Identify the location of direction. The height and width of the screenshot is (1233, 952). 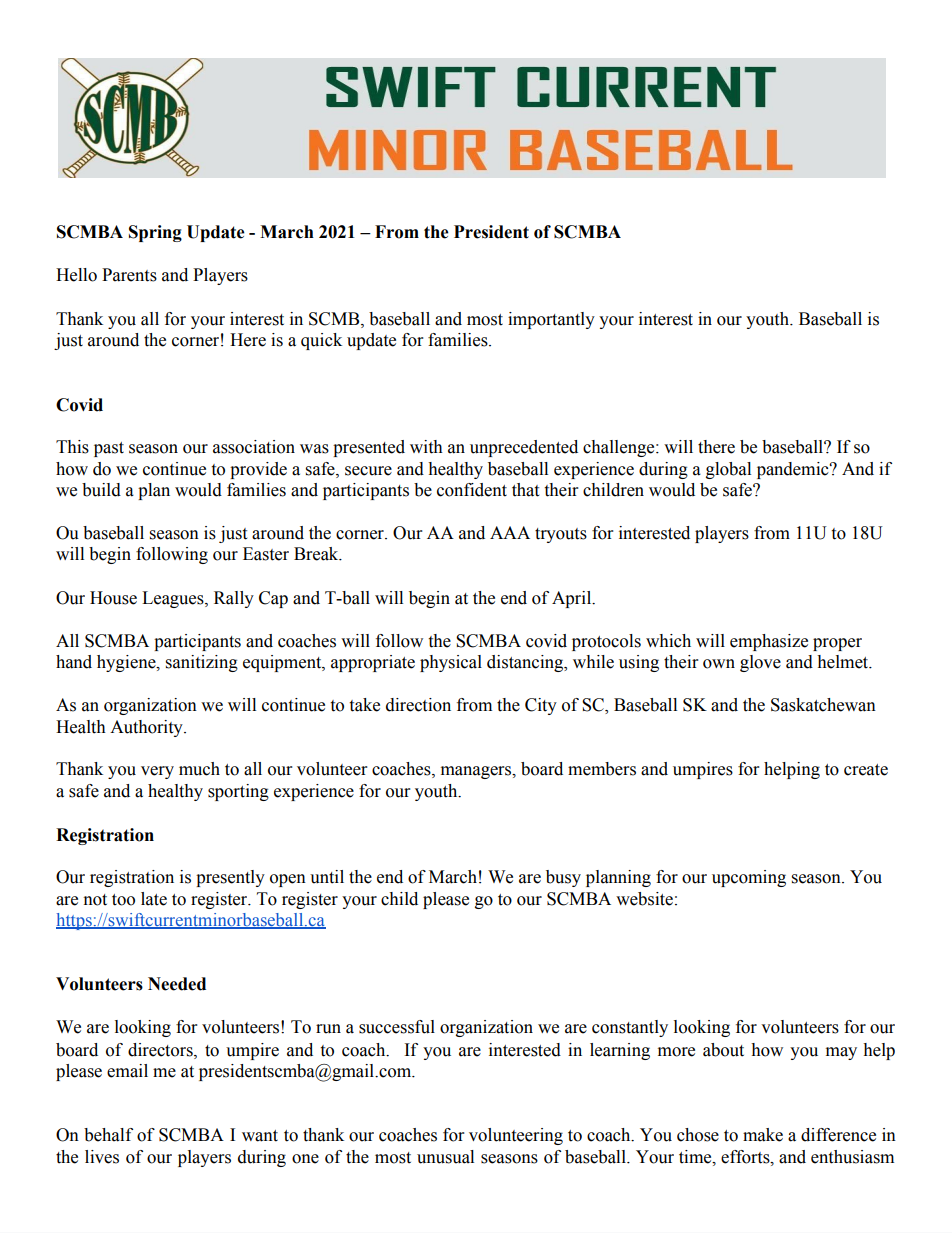
(418, 705).
